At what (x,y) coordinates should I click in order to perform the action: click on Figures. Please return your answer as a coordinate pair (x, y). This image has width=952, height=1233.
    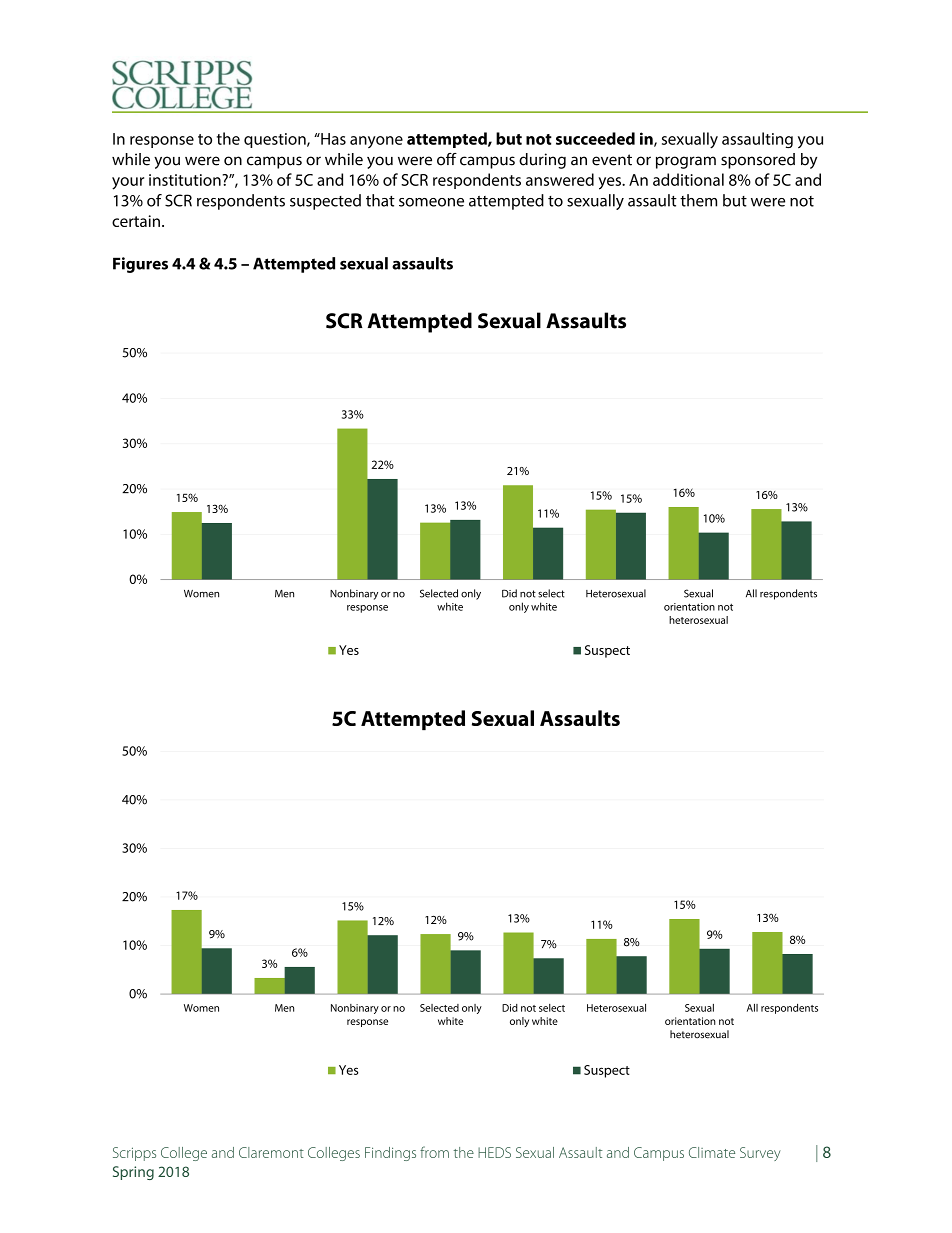
    Looking at the image, I should click on (140, 265).
